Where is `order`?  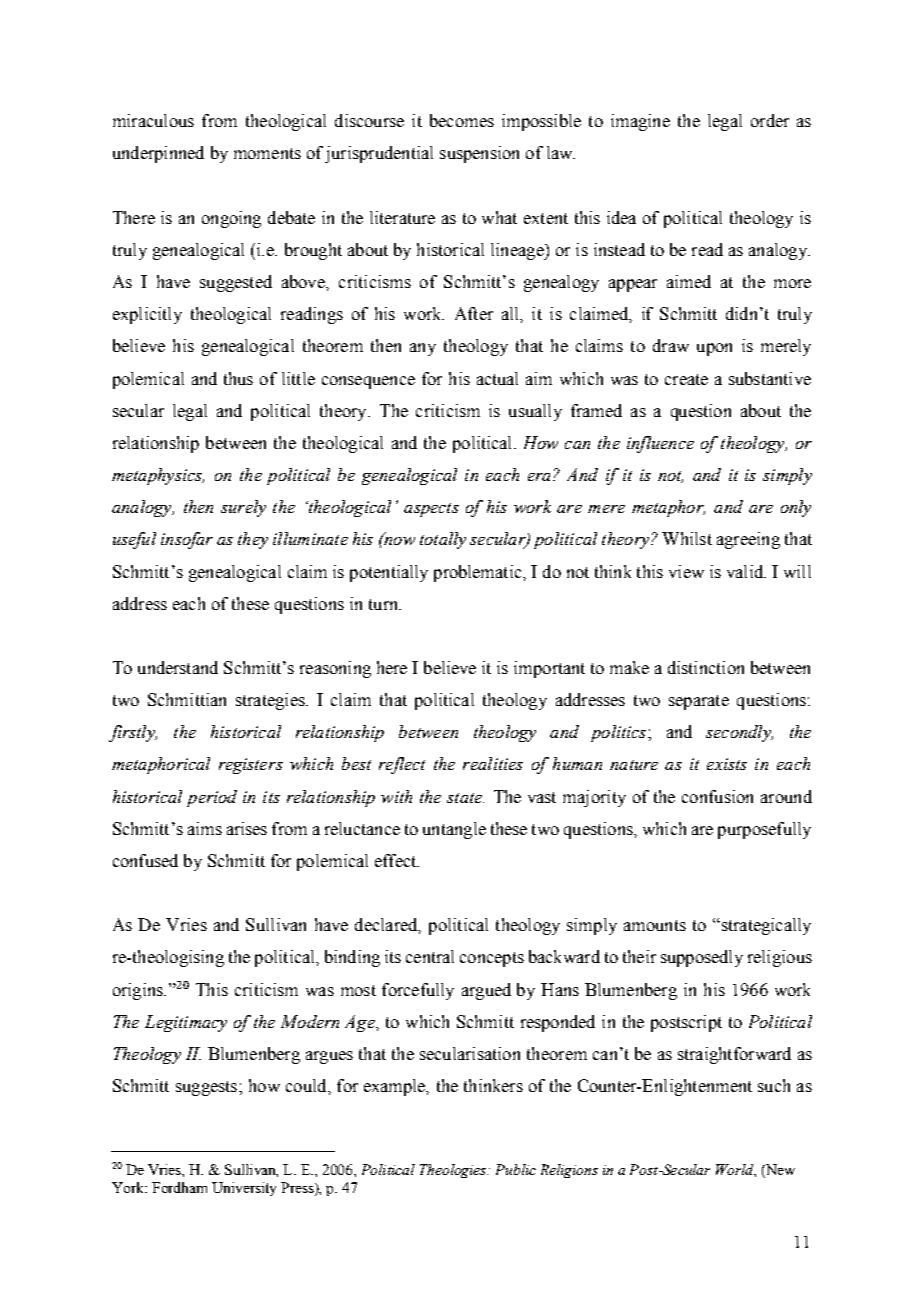
order is located at coordinates (770, 120).
